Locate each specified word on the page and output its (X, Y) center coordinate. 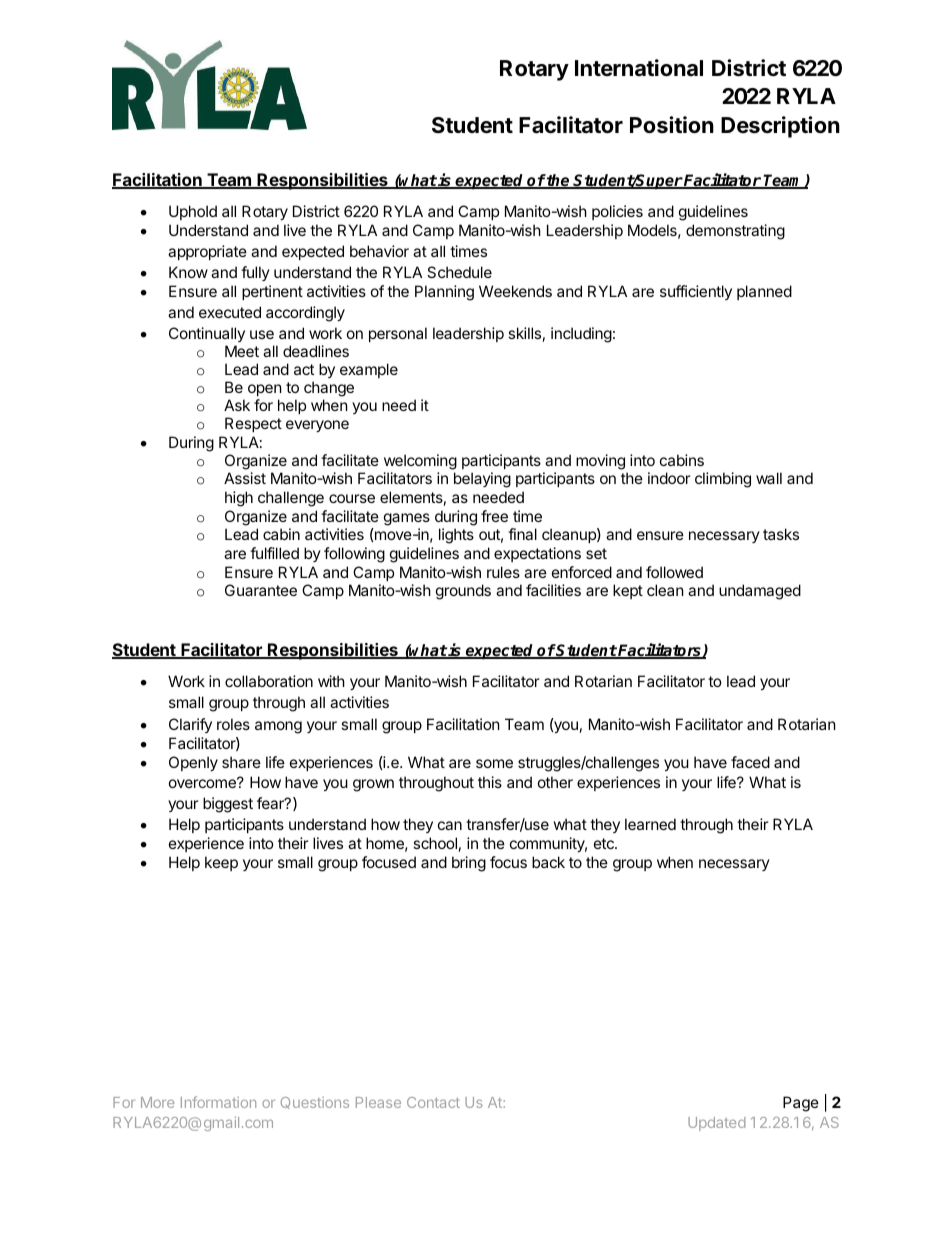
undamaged (760, 592)
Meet (242, 351)
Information (218, 1102)
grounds (463, 592)
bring (469, 864)
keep (221, 863)
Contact (433, 1102)
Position (672, 125)
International (639, 67)
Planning (444, 293)
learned (650, 824)
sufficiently (696, 292)
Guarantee (261, 590)
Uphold (193, 212)
